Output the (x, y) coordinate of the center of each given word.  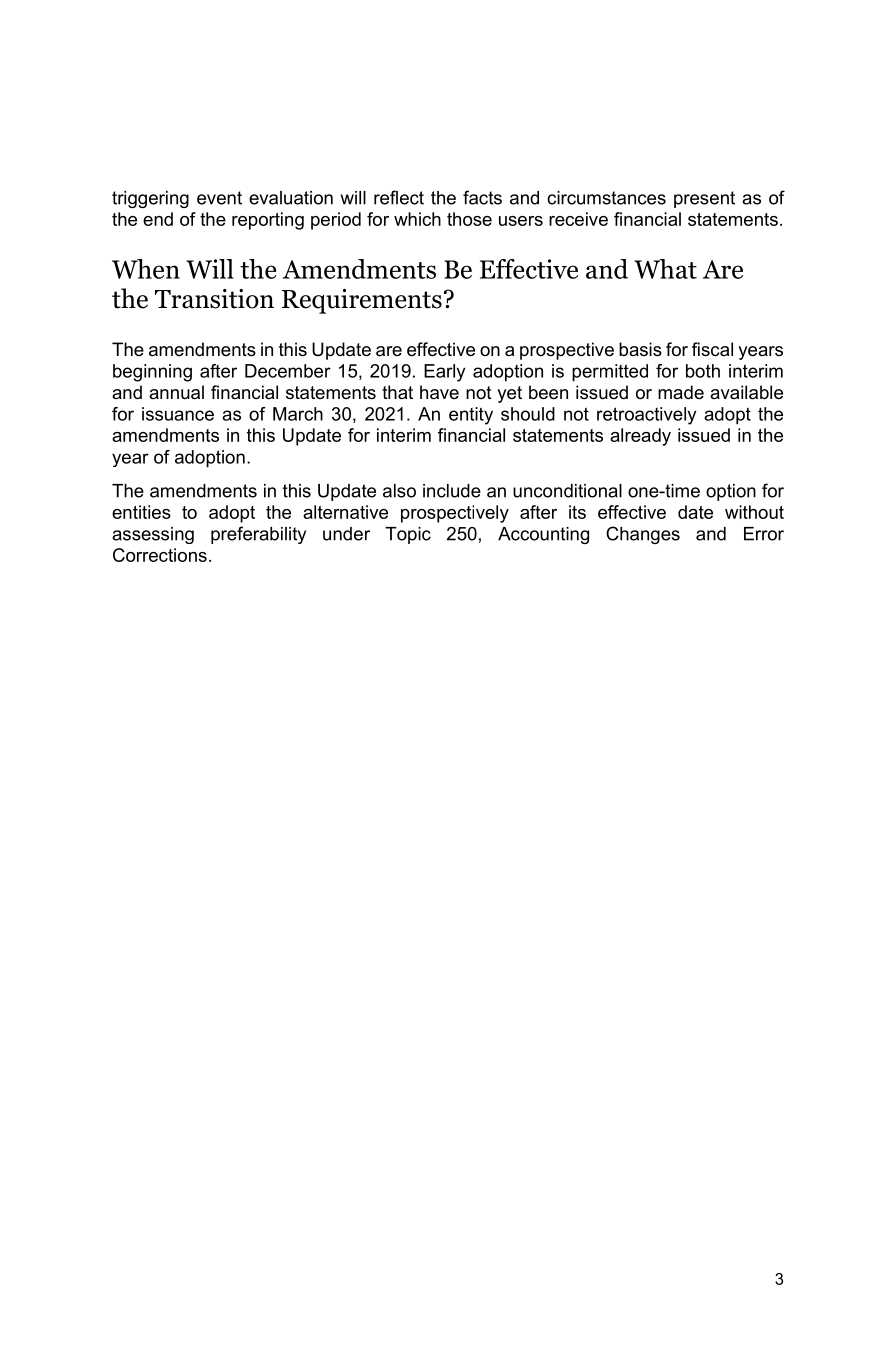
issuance (178, 414)
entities (141, 512)
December (288, 371)
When (146, 269)
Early (444, 373)
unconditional (567, 491)
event (219, 198)
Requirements (362, 301)
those (469, 219)
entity (471, 416)
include (452, 491)
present (704, 199)
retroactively (646, 416)
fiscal (712, 349)
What (665, 269)
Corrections (160, 555)
